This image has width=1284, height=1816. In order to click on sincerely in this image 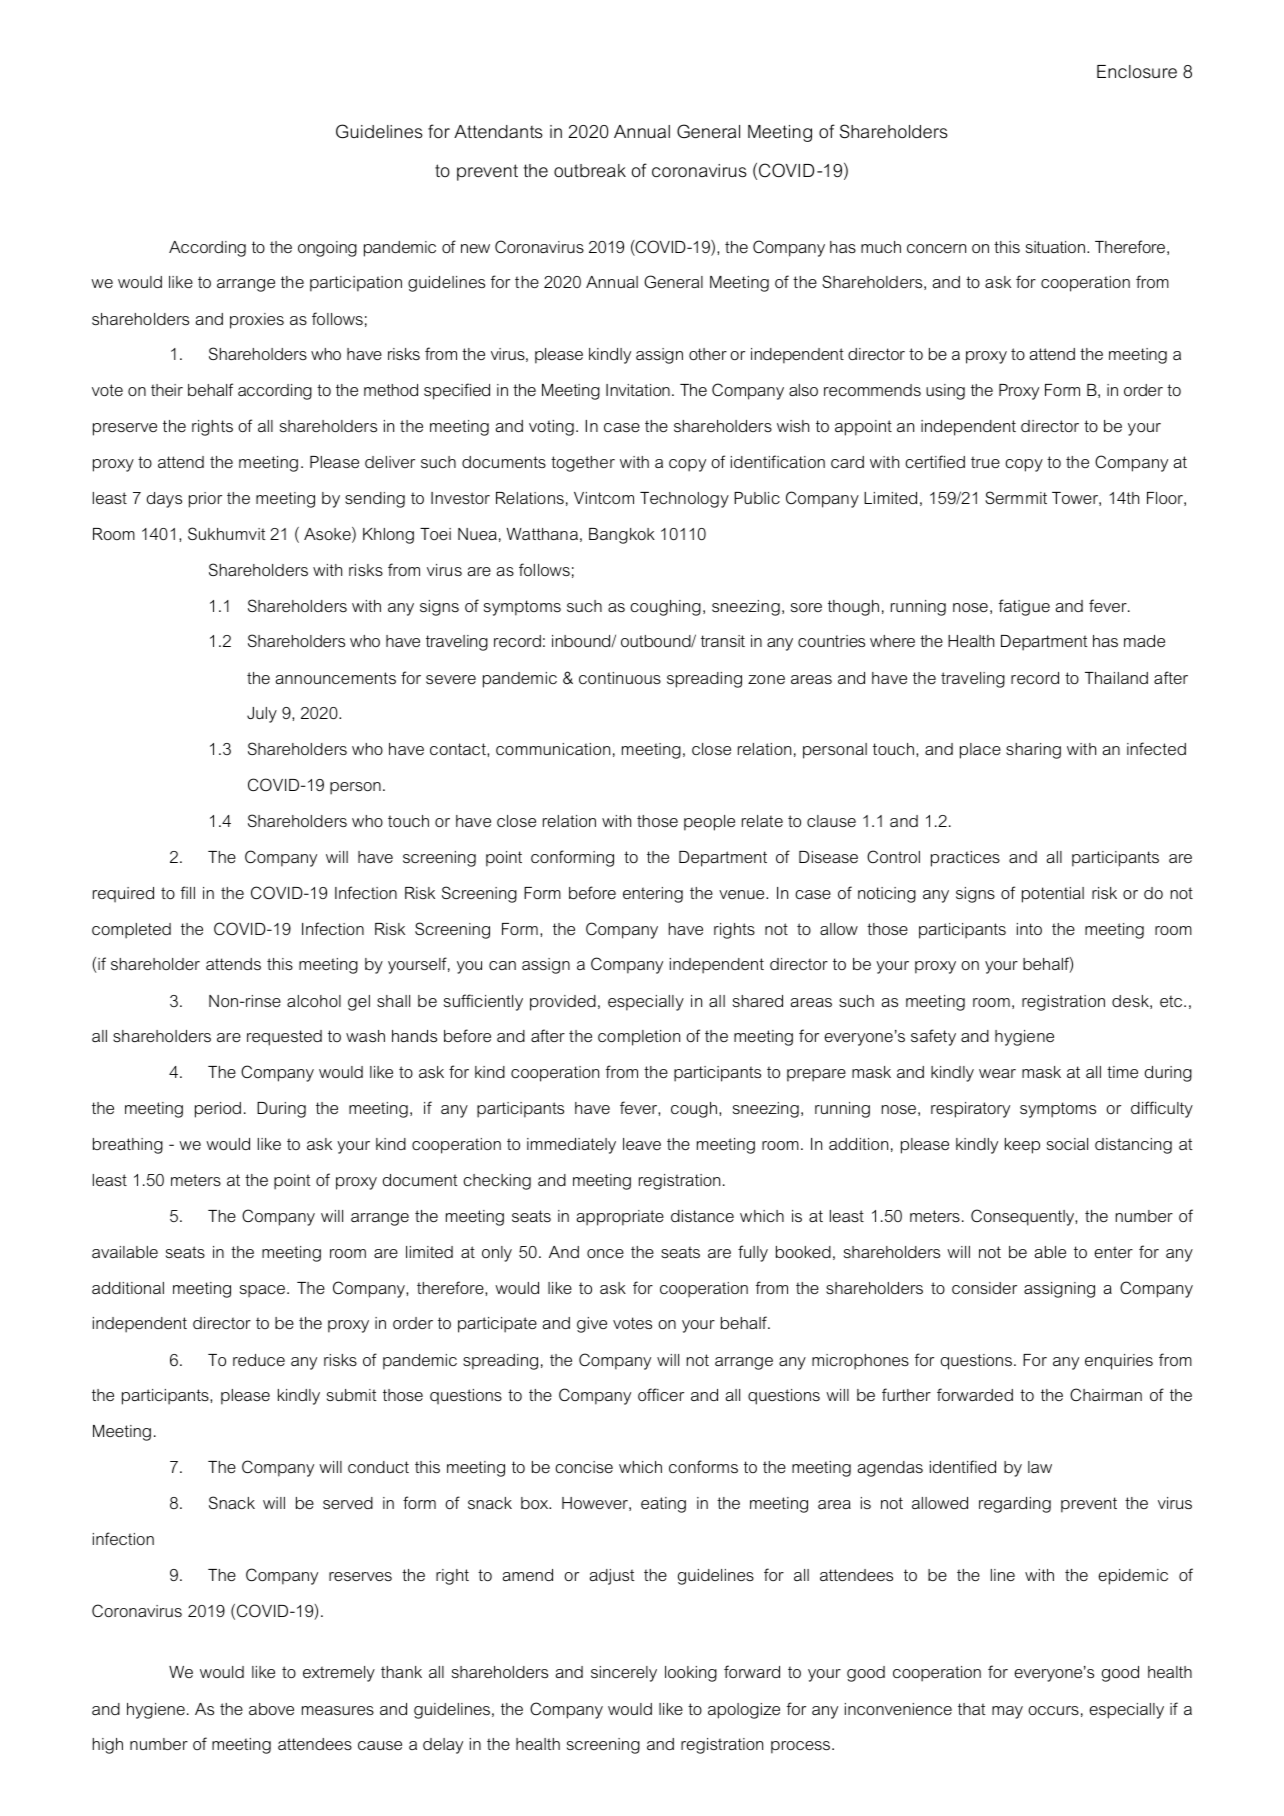, I will do `click(624, 1674)`.
